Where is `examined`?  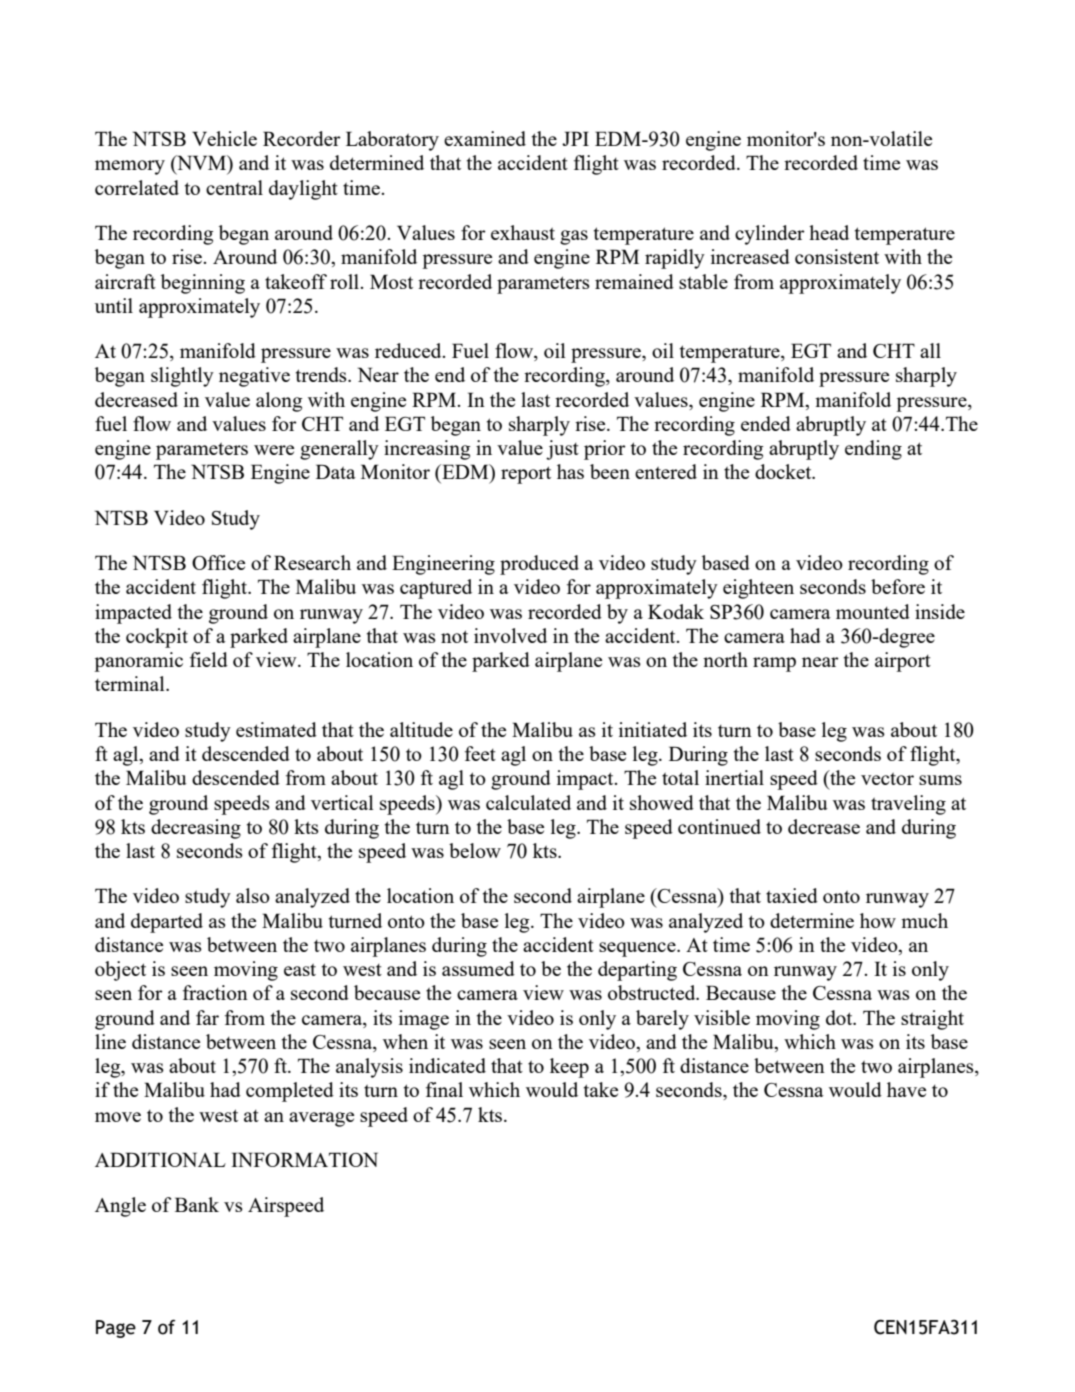 examined is located at coordinates (485, 138).
